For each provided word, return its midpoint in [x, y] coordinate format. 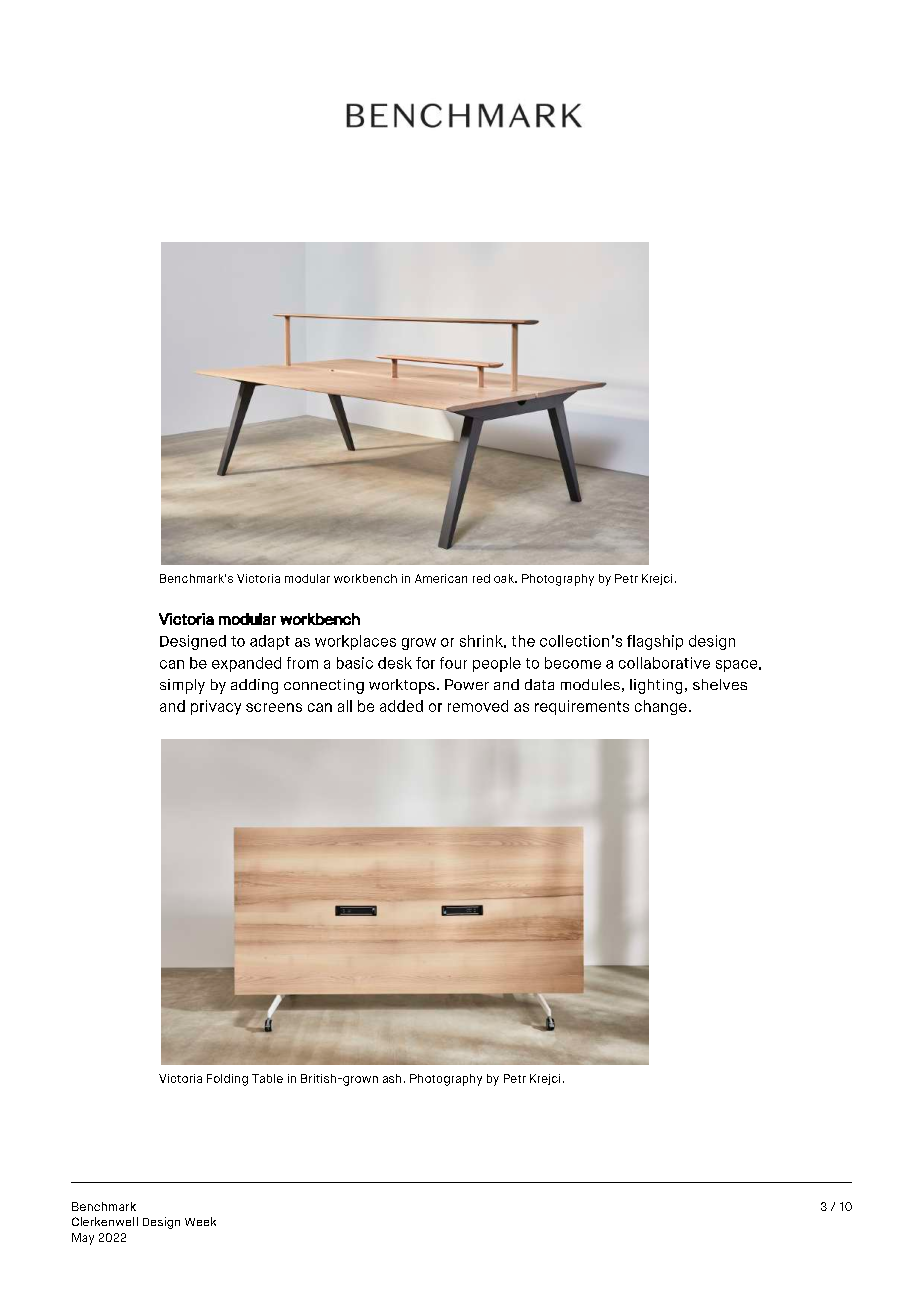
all [345, 706]
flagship [655, 642]
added [401, 706]
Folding [227, 1080]
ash [392, 1078]
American [441, 578]
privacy [216, 707]
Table [267, 1078]
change [661, 707]
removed [478, 706]
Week [200, 1221]
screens [274, 707]
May [83, 1239]
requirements [582, 707]
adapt [270, 642]
